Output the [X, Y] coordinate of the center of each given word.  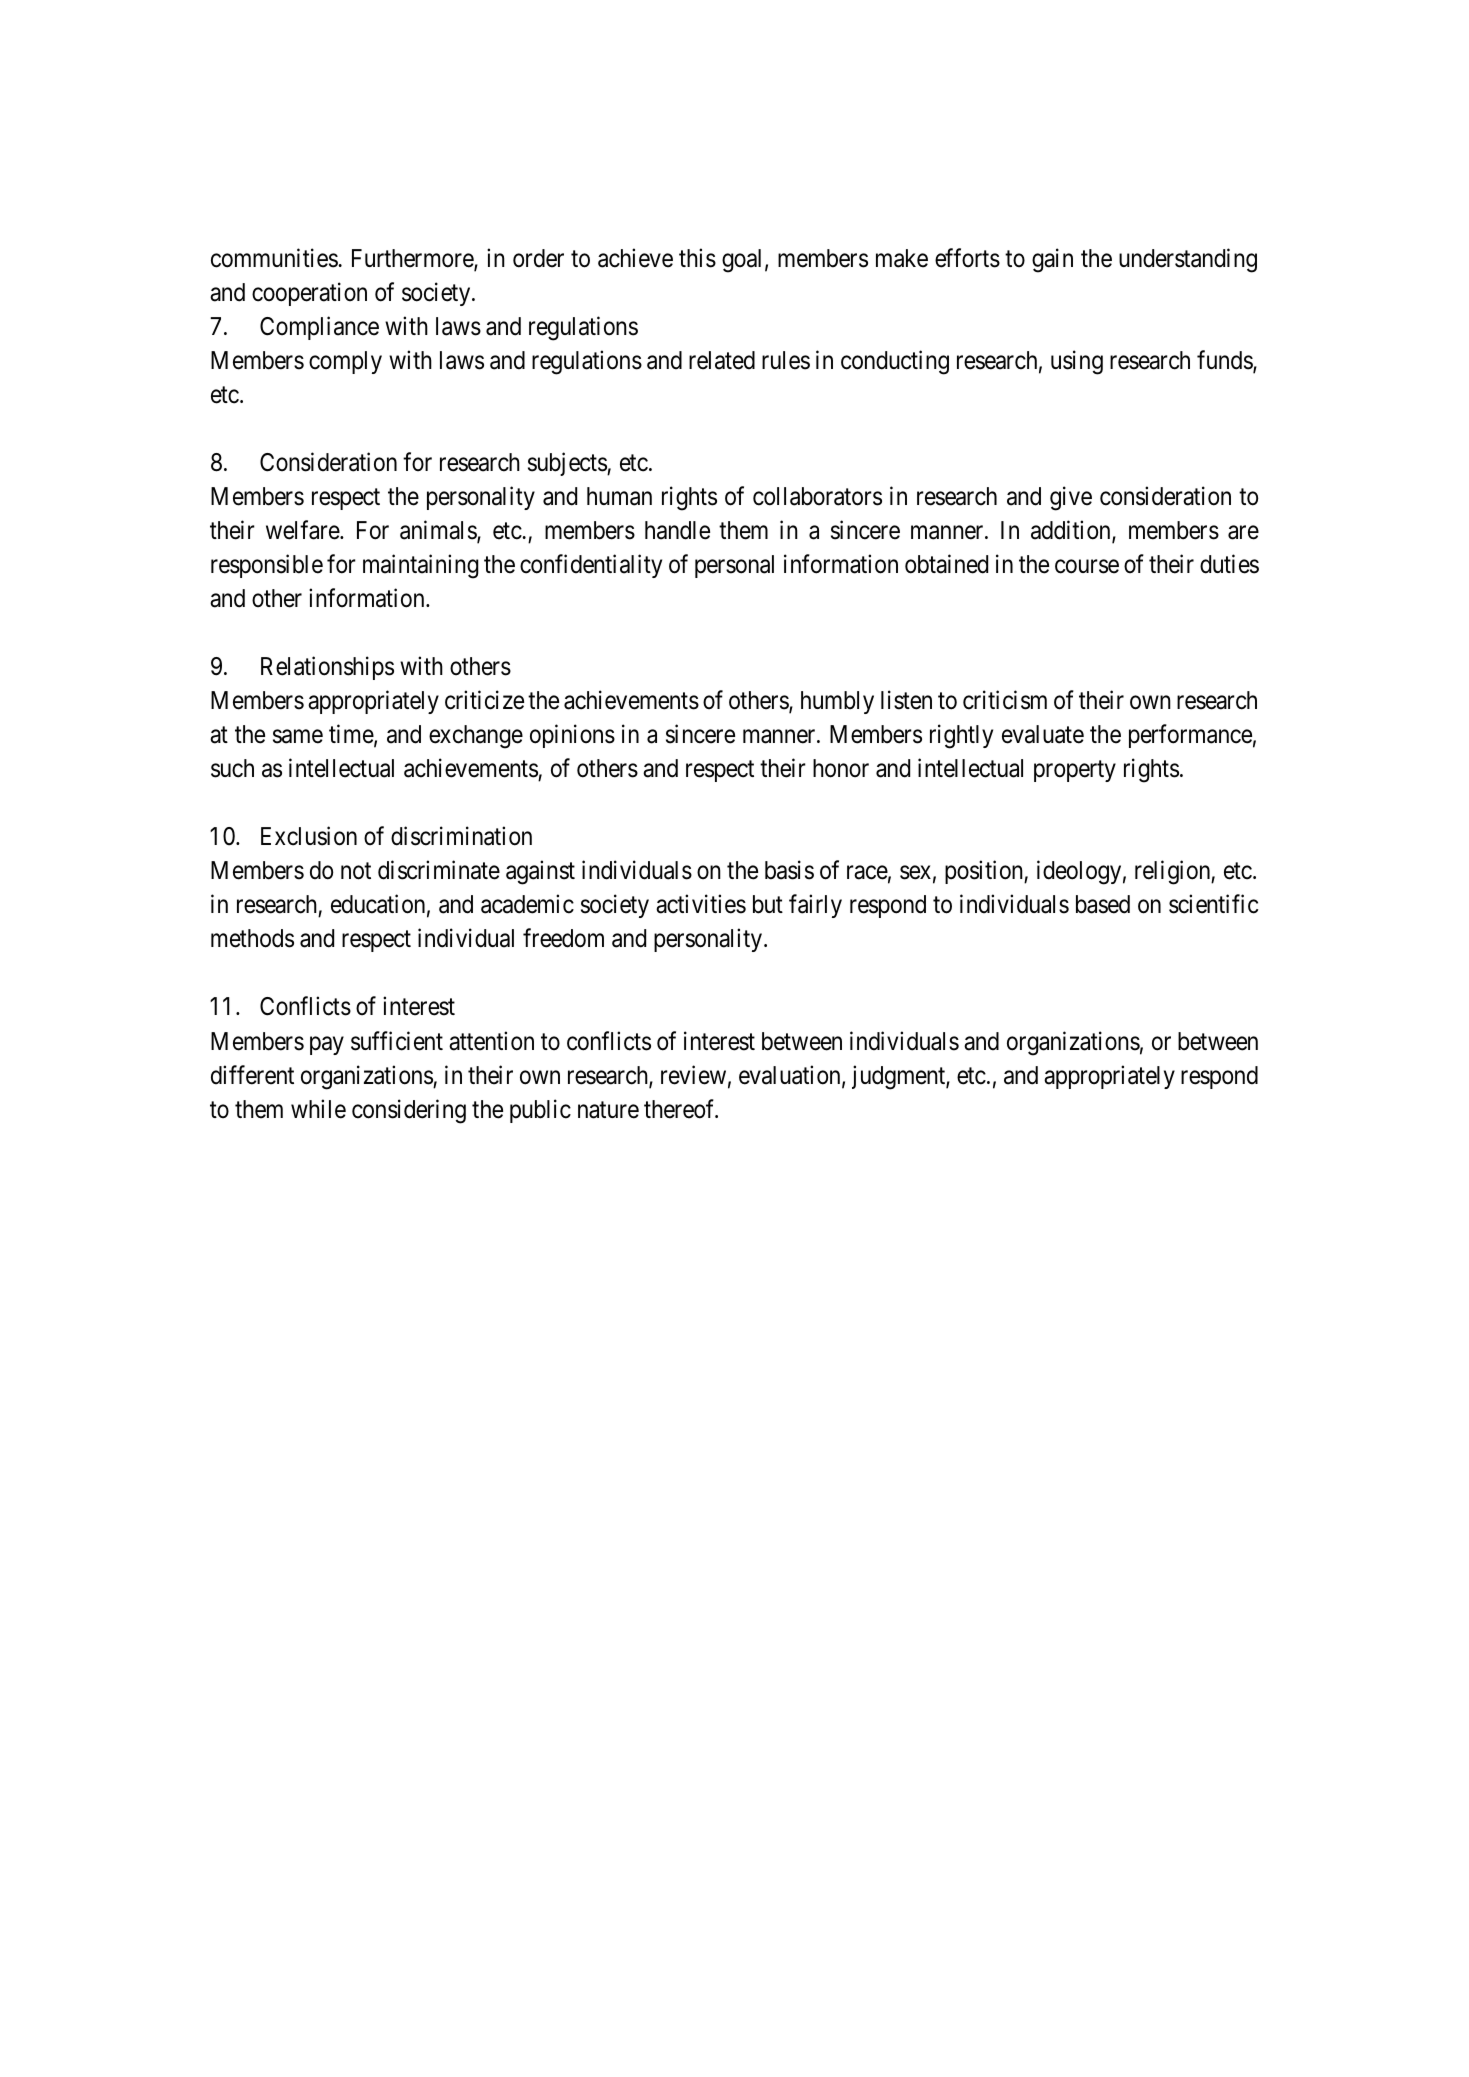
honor [841, 768]
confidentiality [591, 566]
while [318, 1109]
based [1103, 904]
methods [252, 938]
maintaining [421, 566]
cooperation [309, 294]
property [1075, 771]
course [1087, 567]
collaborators [817, 496]
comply [345, 362]
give [1071, 498]
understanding [1188, 260]
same [298, 737]
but [768, 904]
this [697, 258]
